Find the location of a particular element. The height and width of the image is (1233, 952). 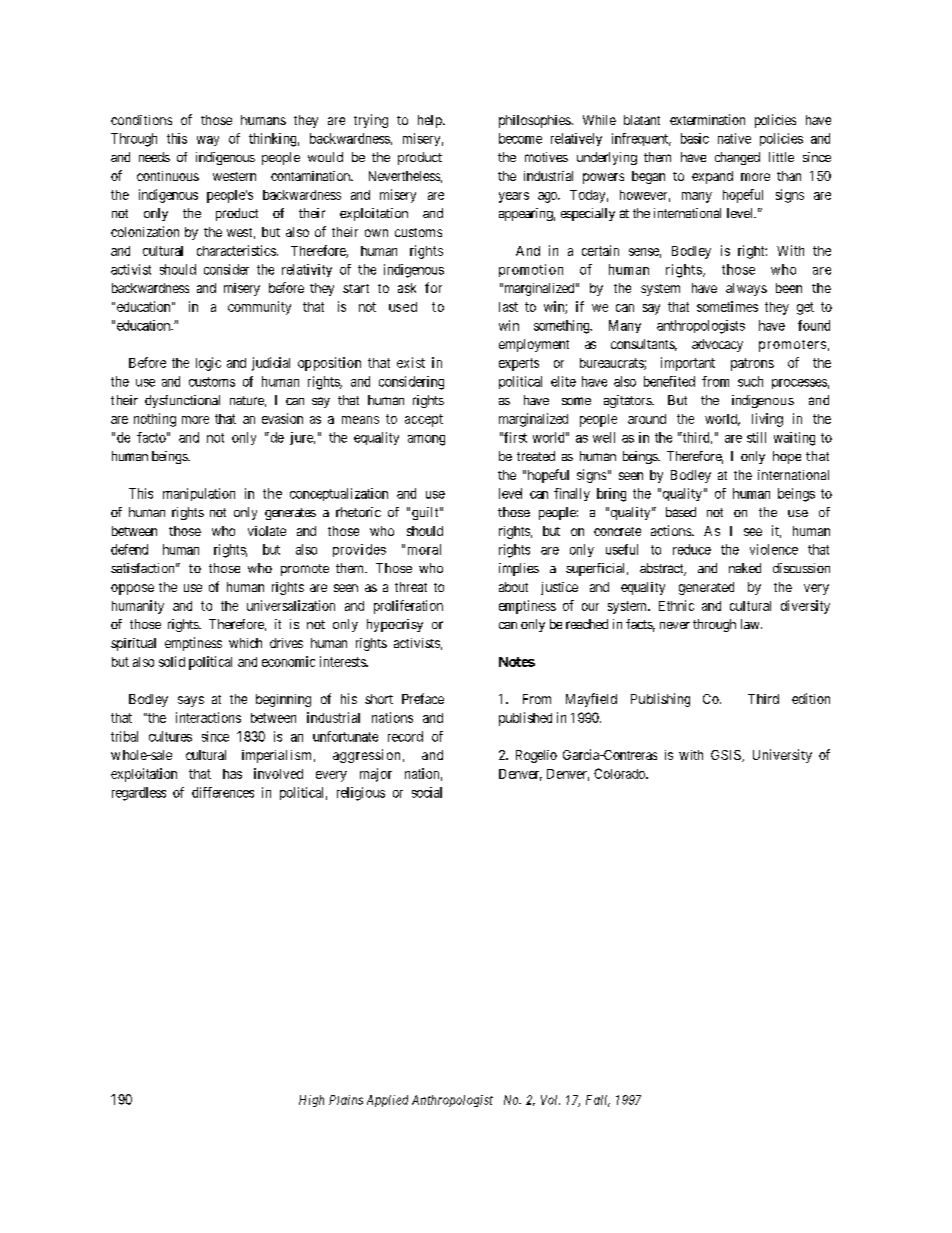

needs is located at coordinates (154, 157).
